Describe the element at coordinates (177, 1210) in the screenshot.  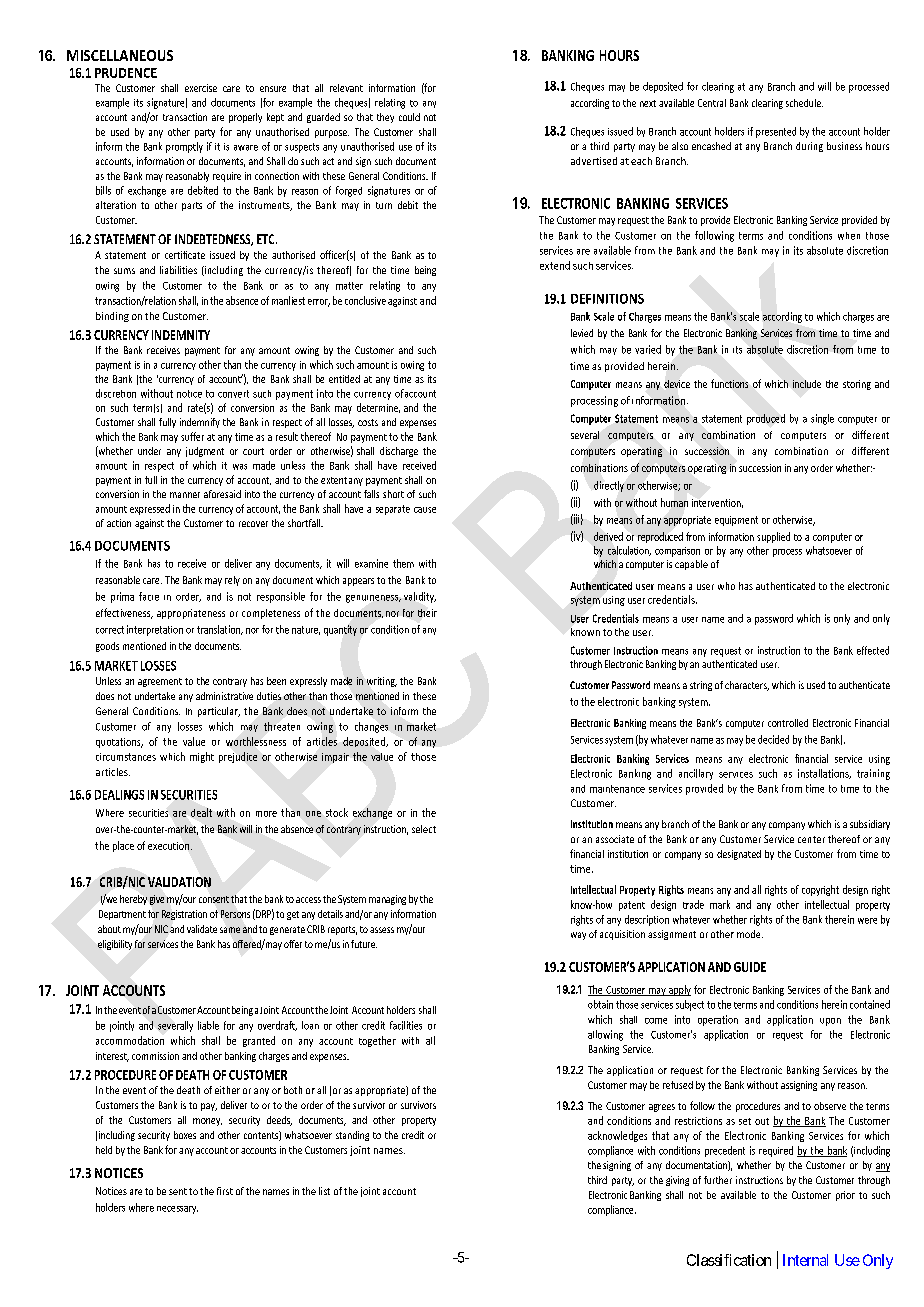
I see `necessary` at that location.
